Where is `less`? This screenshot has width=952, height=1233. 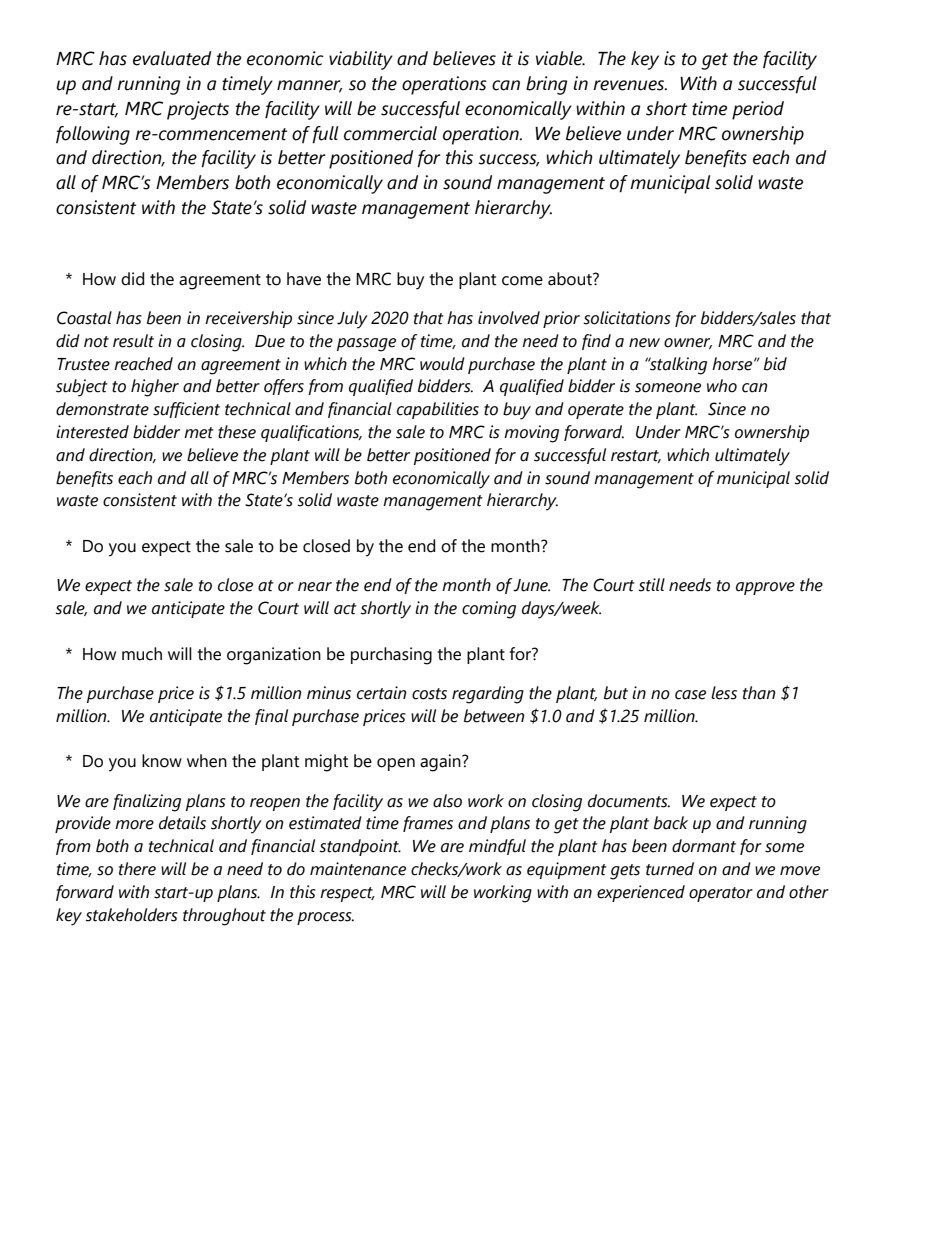
less is located at coordinates (724, 693).
